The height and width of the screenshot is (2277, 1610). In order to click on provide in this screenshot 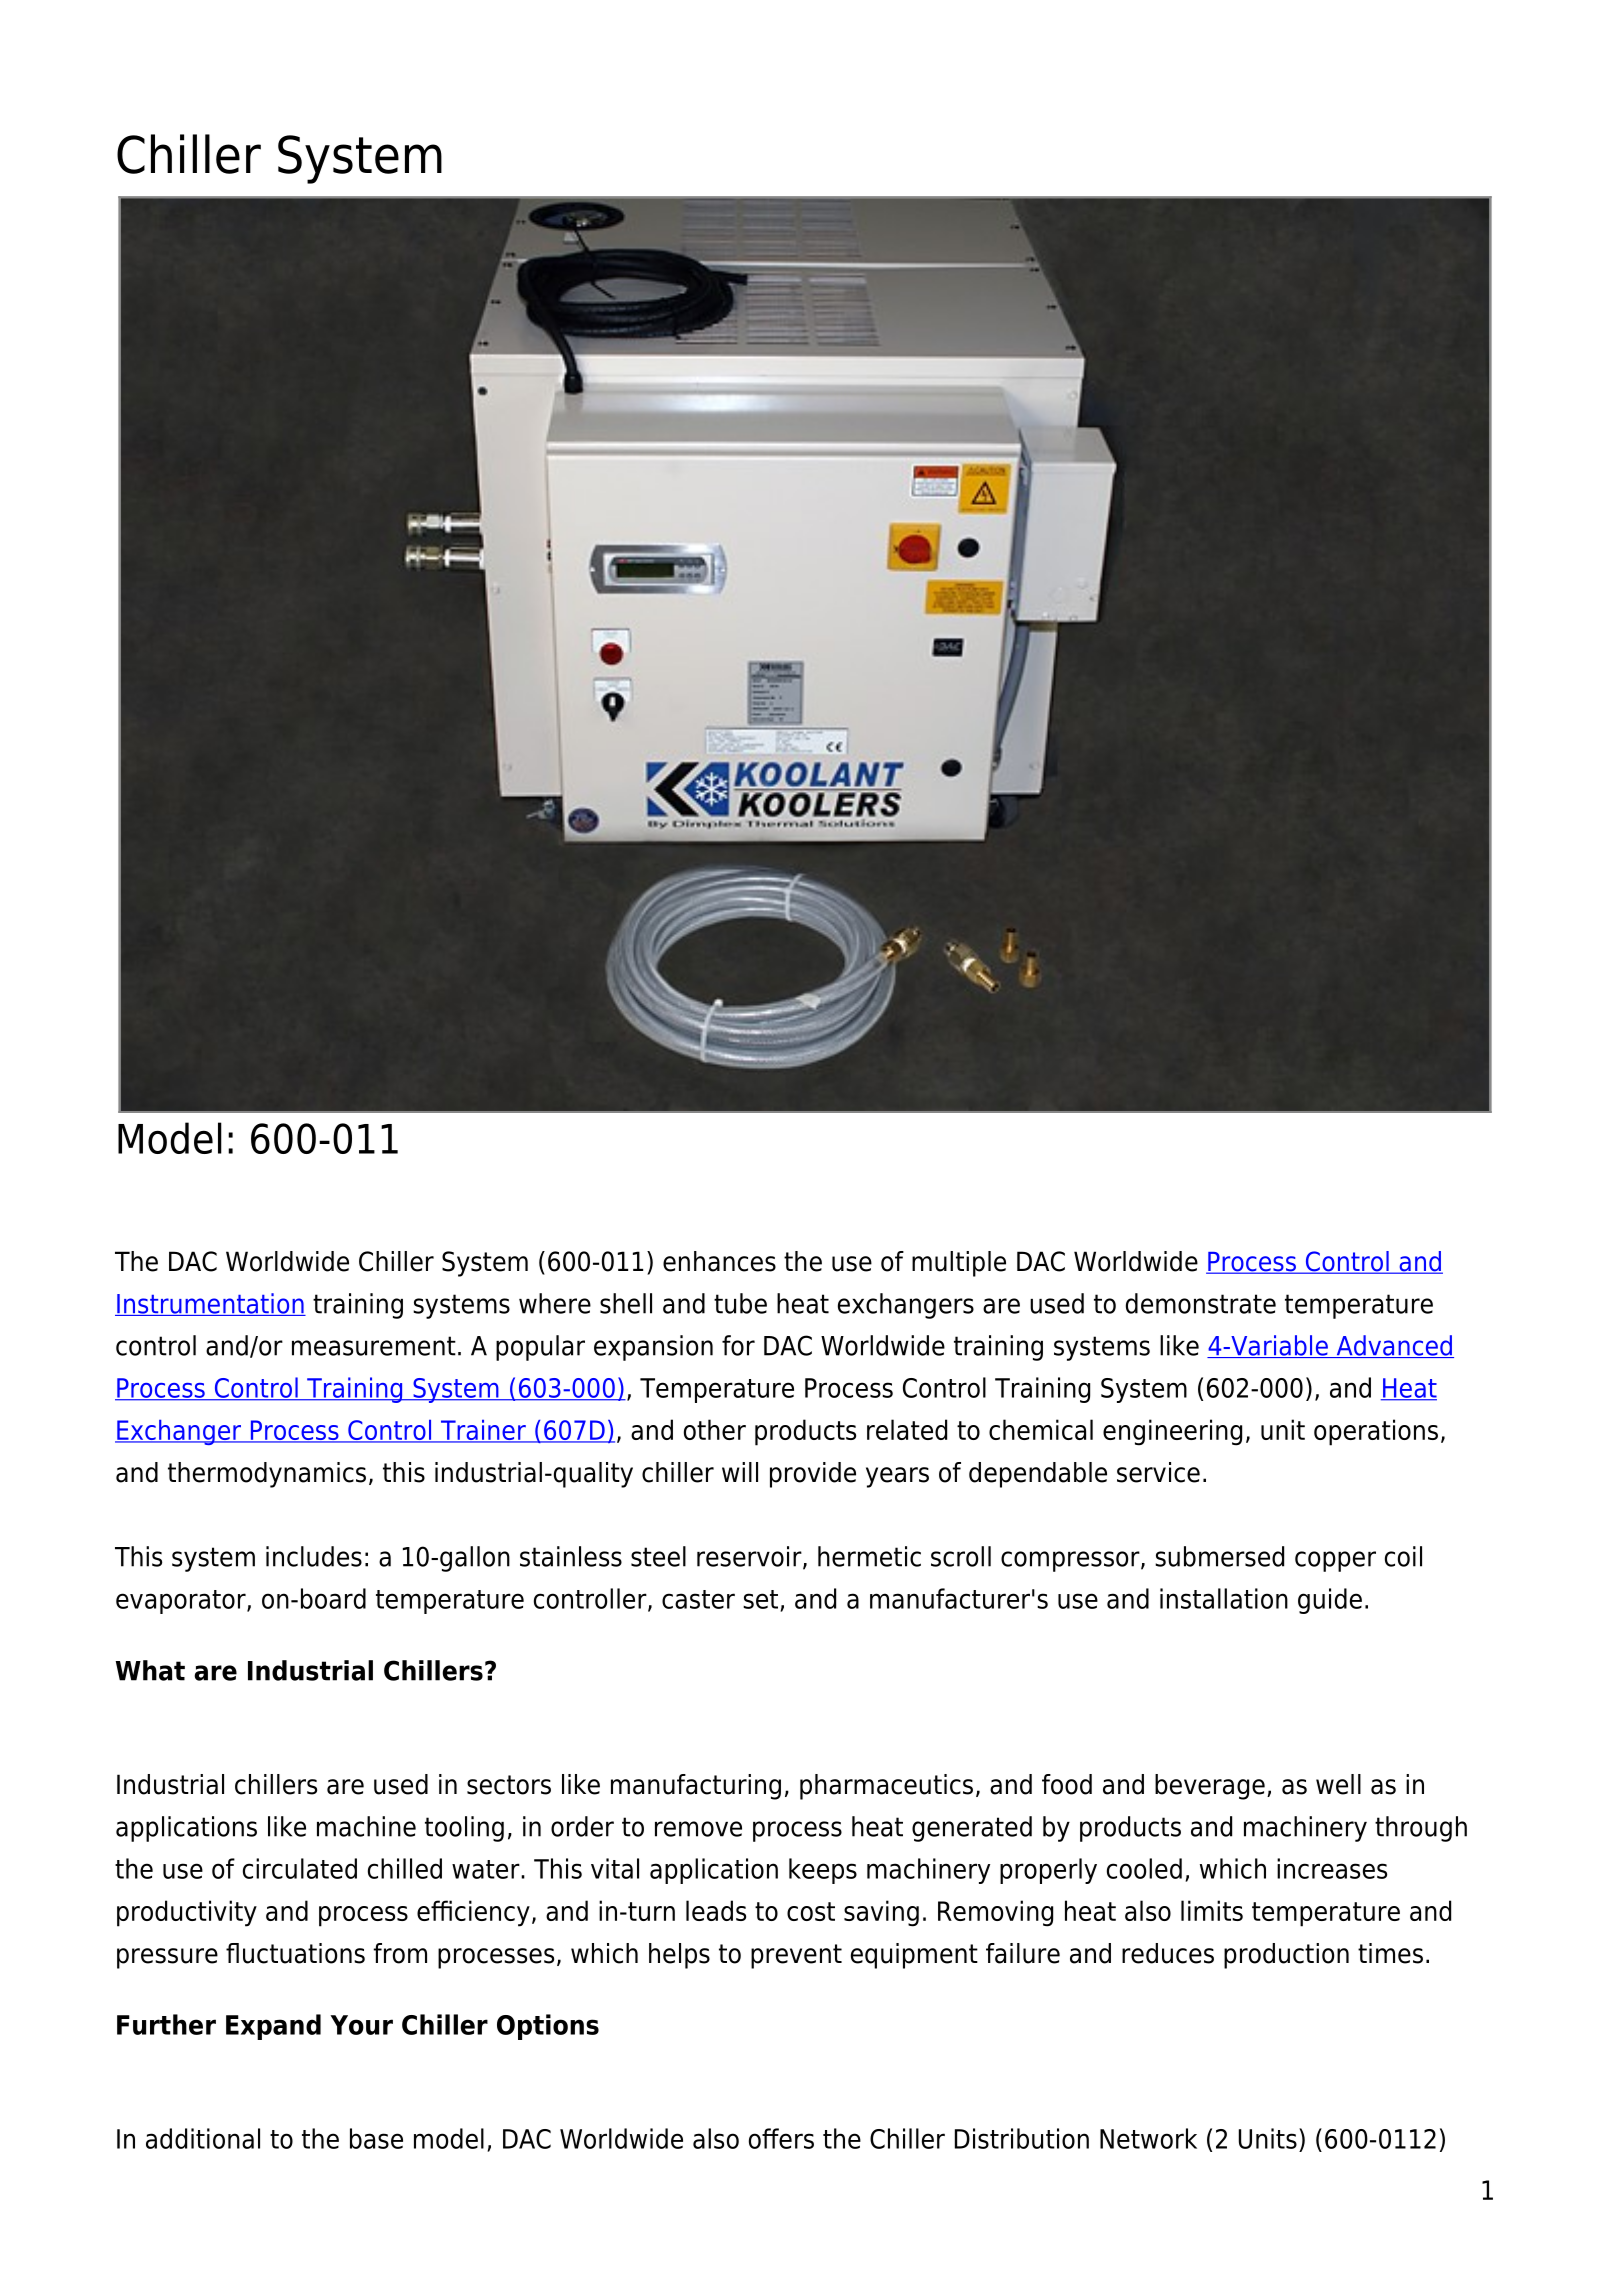, I will do `click(813, 1475)`.
